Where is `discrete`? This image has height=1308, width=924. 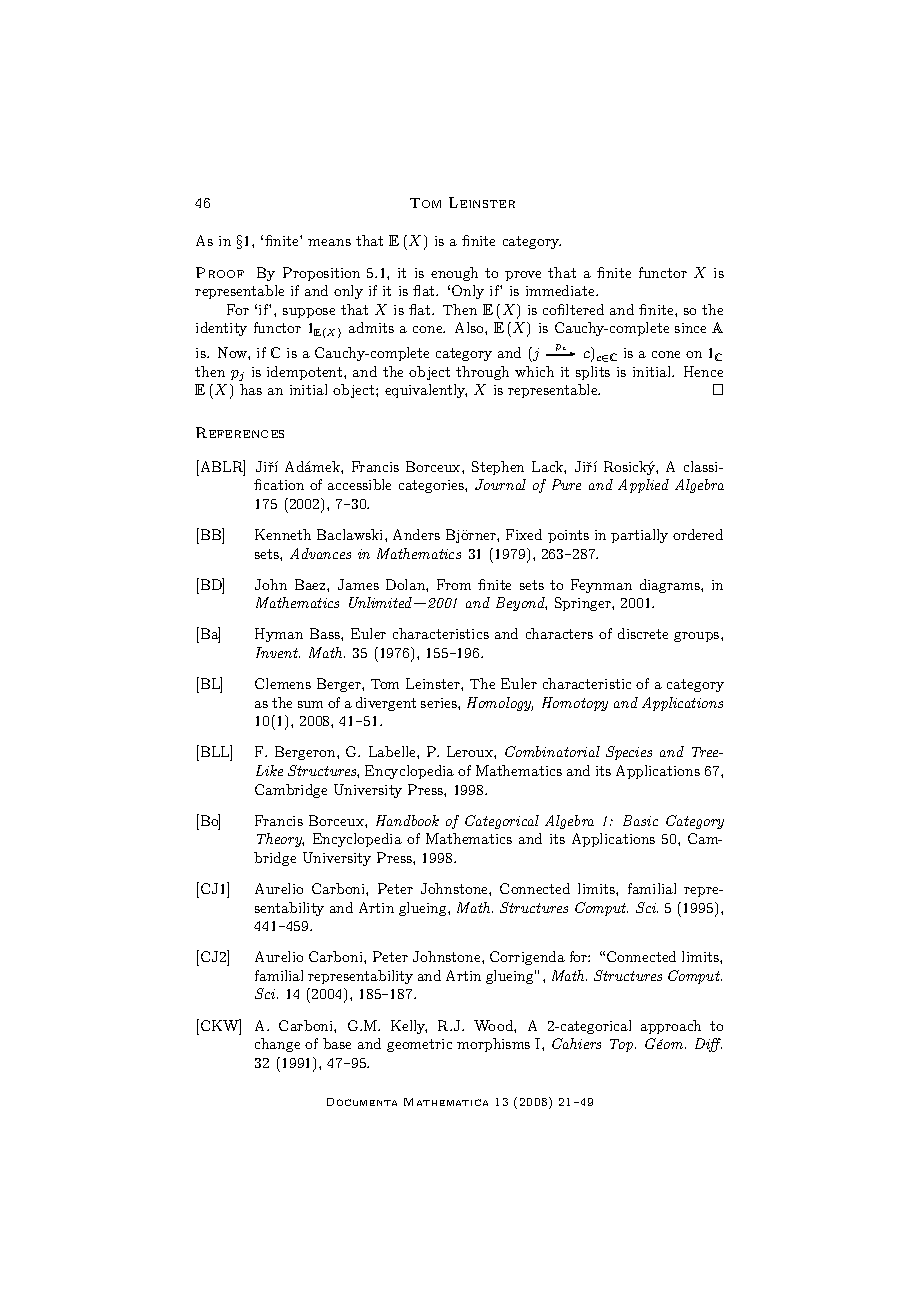 discrete is located at coordinates (643, 633).
